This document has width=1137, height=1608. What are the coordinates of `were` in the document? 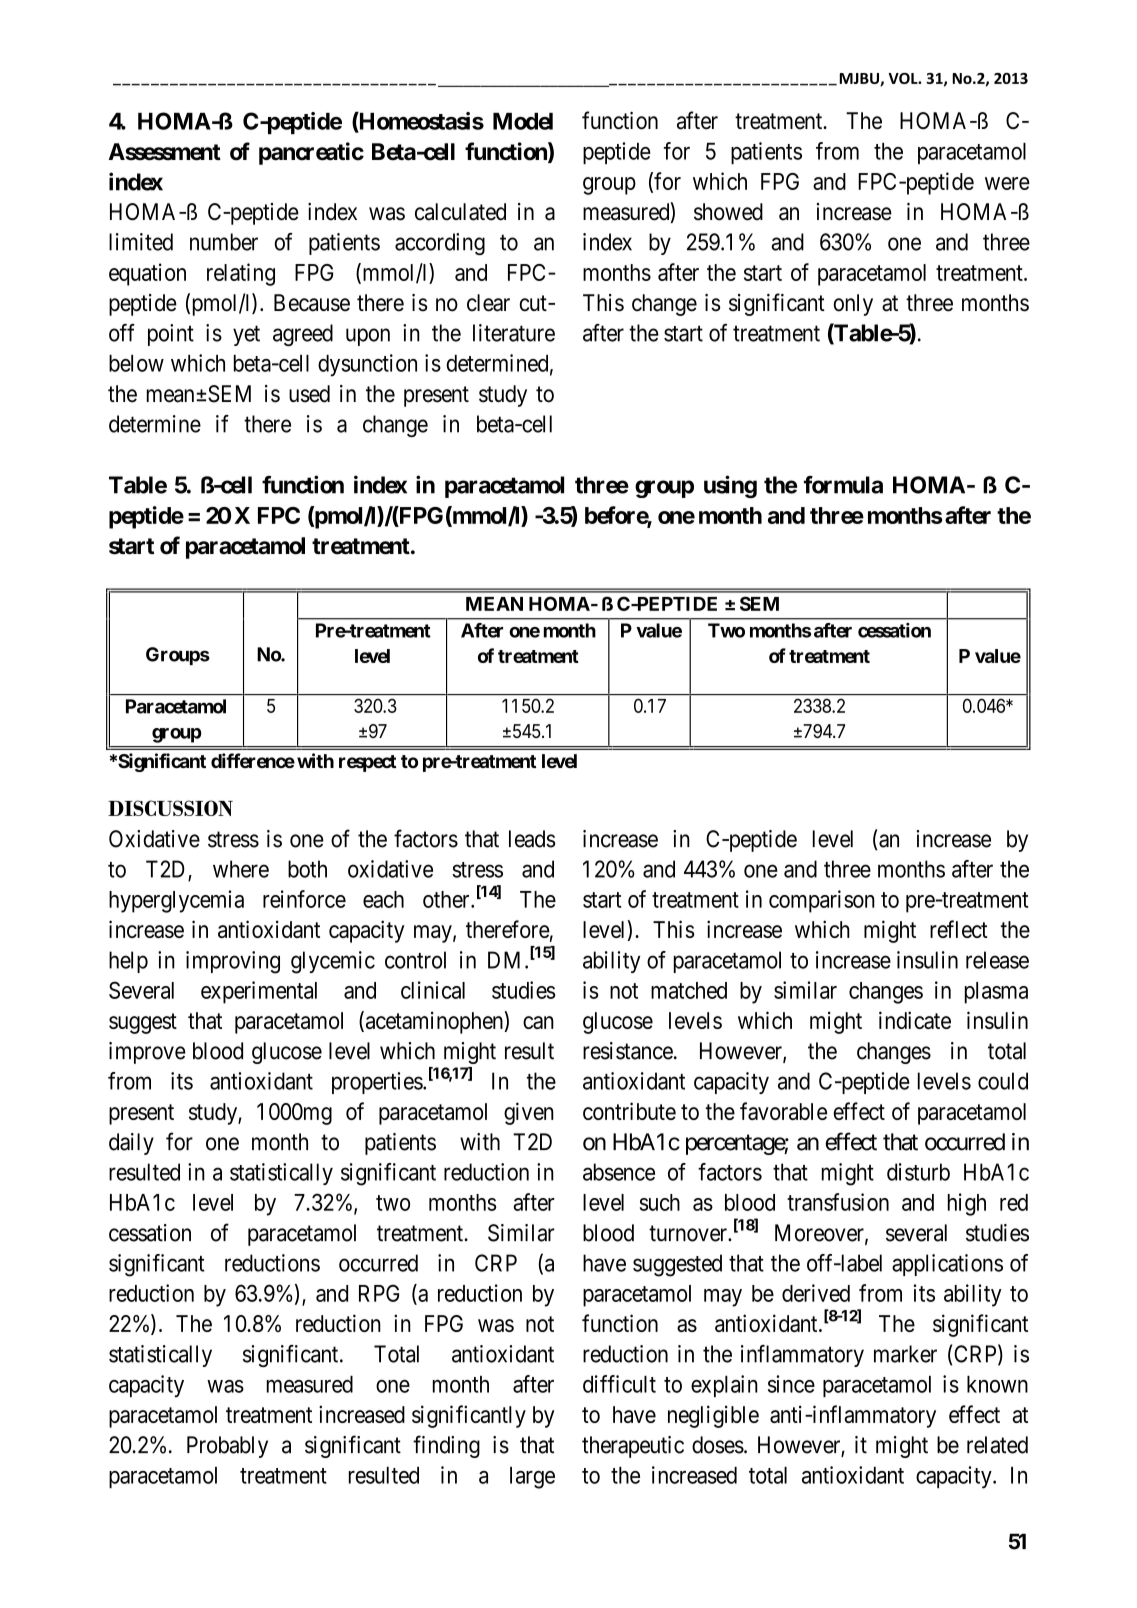 It's located at (1007, 183).
